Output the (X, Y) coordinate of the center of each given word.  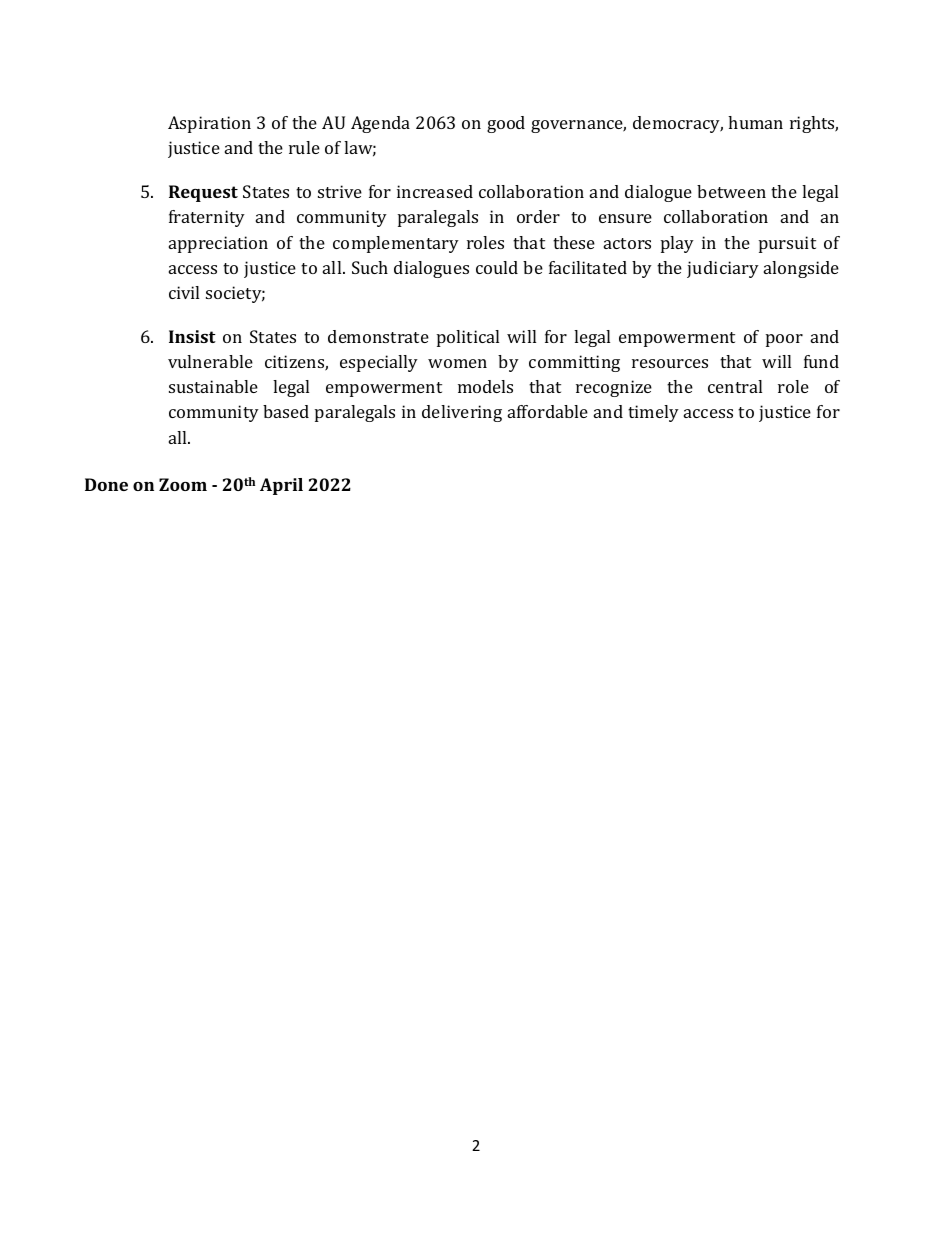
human (755, 122)
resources (670, 363)
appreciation (218, 244)
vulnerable (210, 361)
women (457, 363)
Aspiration (209, 124)
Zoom (183, 484)
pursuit (787, 244)
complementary (396, 244)
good (506, 124)
